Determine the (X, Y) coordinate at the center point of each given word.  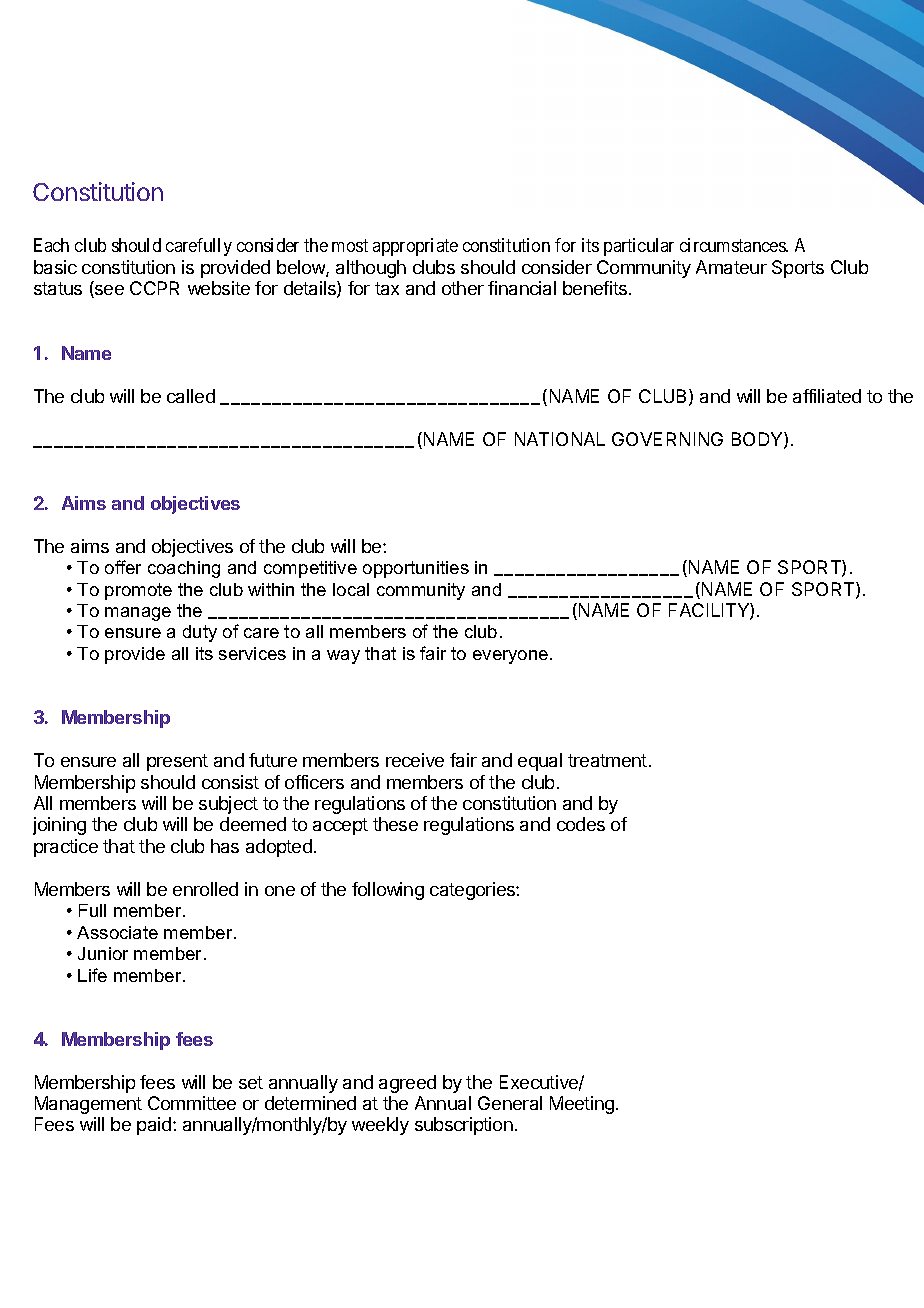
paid (154, 1126)
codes (581, 824)
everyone (512, 657)
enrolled (205, 889)
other (463, 288)
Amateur (731, 267)
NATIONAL (560, 439)
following (388, 891)
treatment (607, 760)
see (108, 291)
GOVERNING (667, 439)
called (191, 396)
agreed (407, 1084)
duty (200, 633)
